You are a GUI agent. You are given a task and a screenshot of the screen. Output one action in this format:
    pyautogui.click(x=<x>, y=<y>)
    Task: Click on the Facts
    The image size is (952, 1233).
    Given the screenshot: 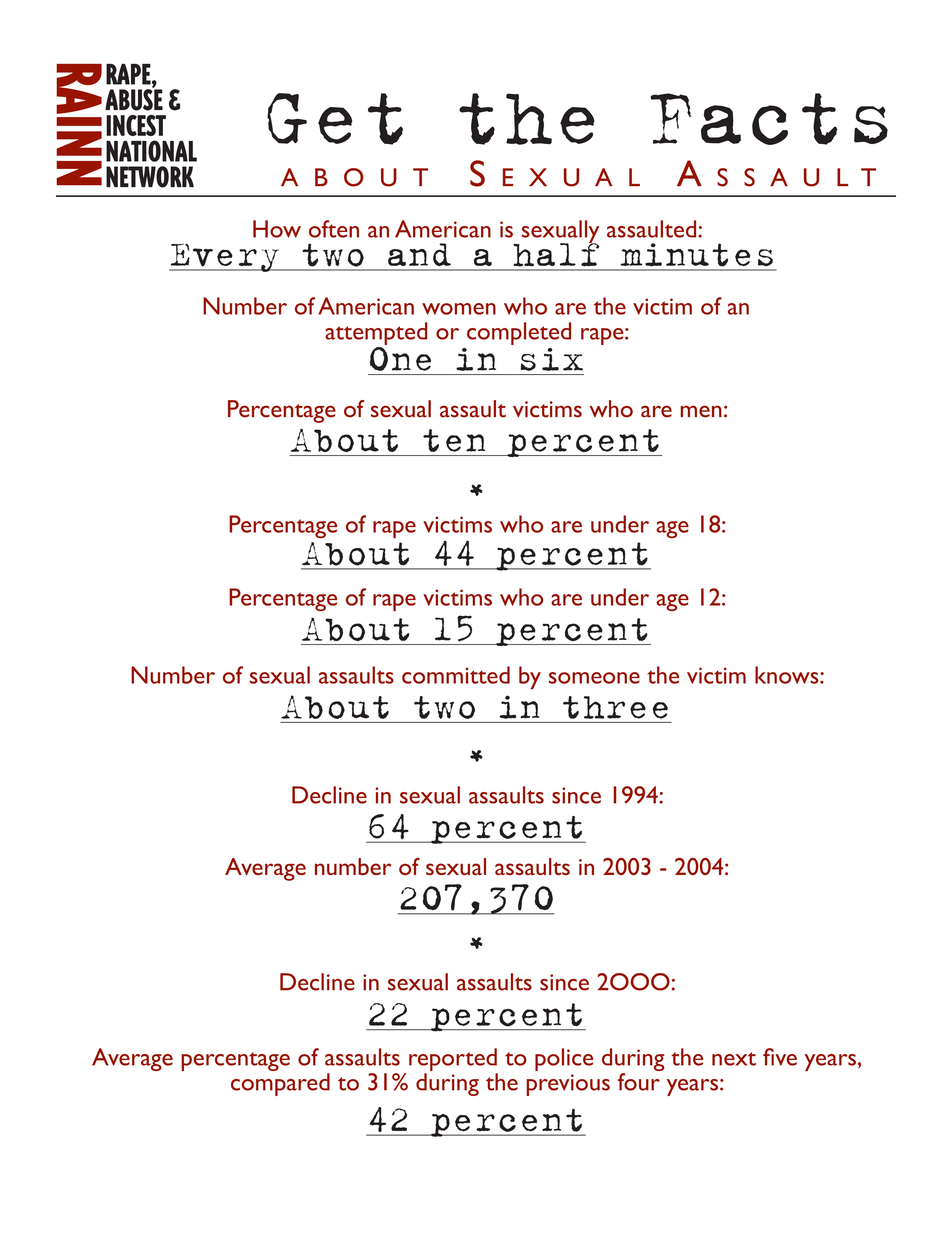 What is the action you would take?
    pyautogui.click(x=769, y=119)
